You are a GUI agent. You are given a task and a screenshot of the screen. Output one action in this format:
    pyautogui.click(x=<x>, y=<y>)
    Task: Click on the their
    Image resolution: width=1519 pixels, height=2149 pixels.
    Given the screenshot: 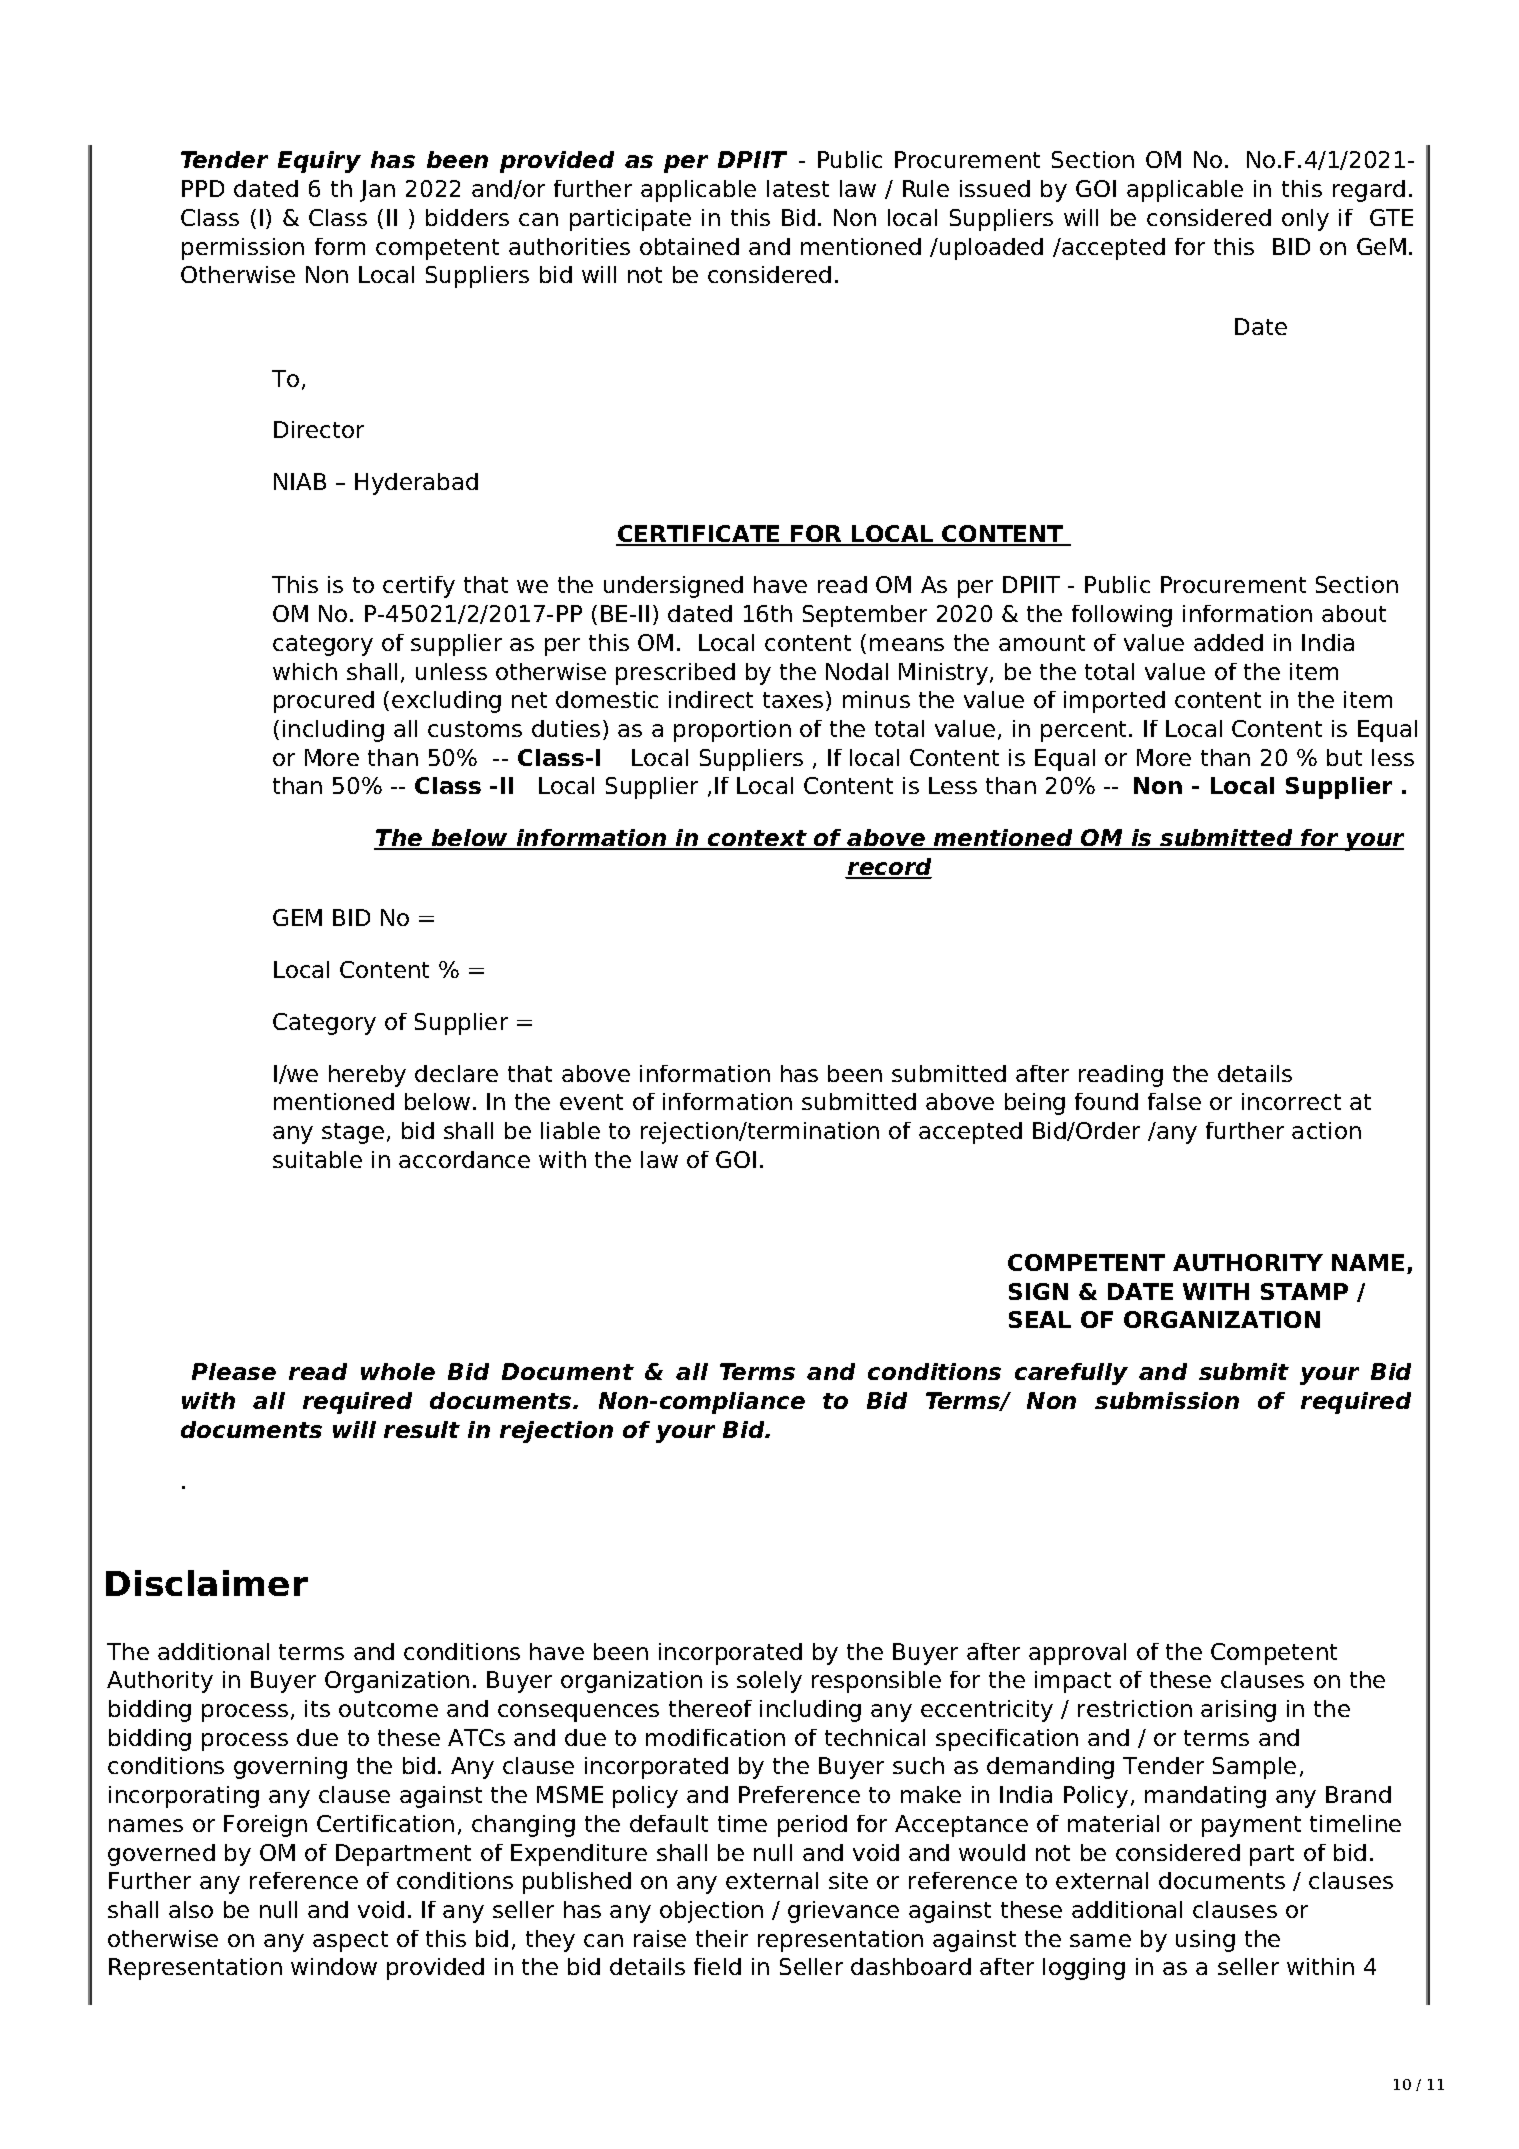 What is the action you would take?
    pyautogui.click(x=722, y=1938)
